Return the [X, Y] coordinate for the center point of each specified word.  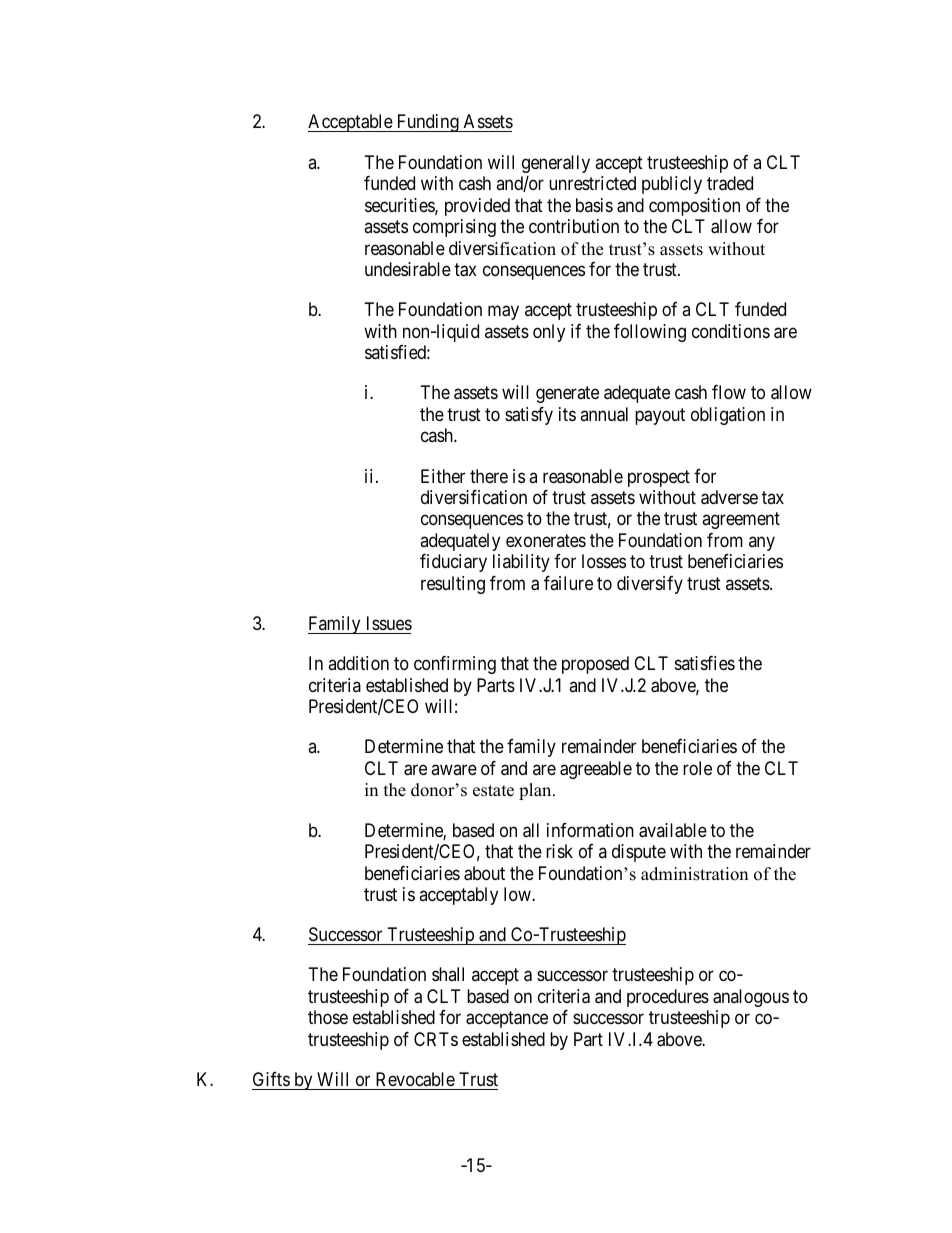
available [673, 830]
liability [521, 563]
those [328, 1017]
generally [556, 164]
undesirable [408, 269]
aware [454, 769]
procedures [668, 998]
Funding [427, 123]
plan [536, 791]
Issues [389, 623]
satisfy [529, 416]
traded [730, 183]
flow [729, 392]
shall [448, 974]
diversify [650, 585]
